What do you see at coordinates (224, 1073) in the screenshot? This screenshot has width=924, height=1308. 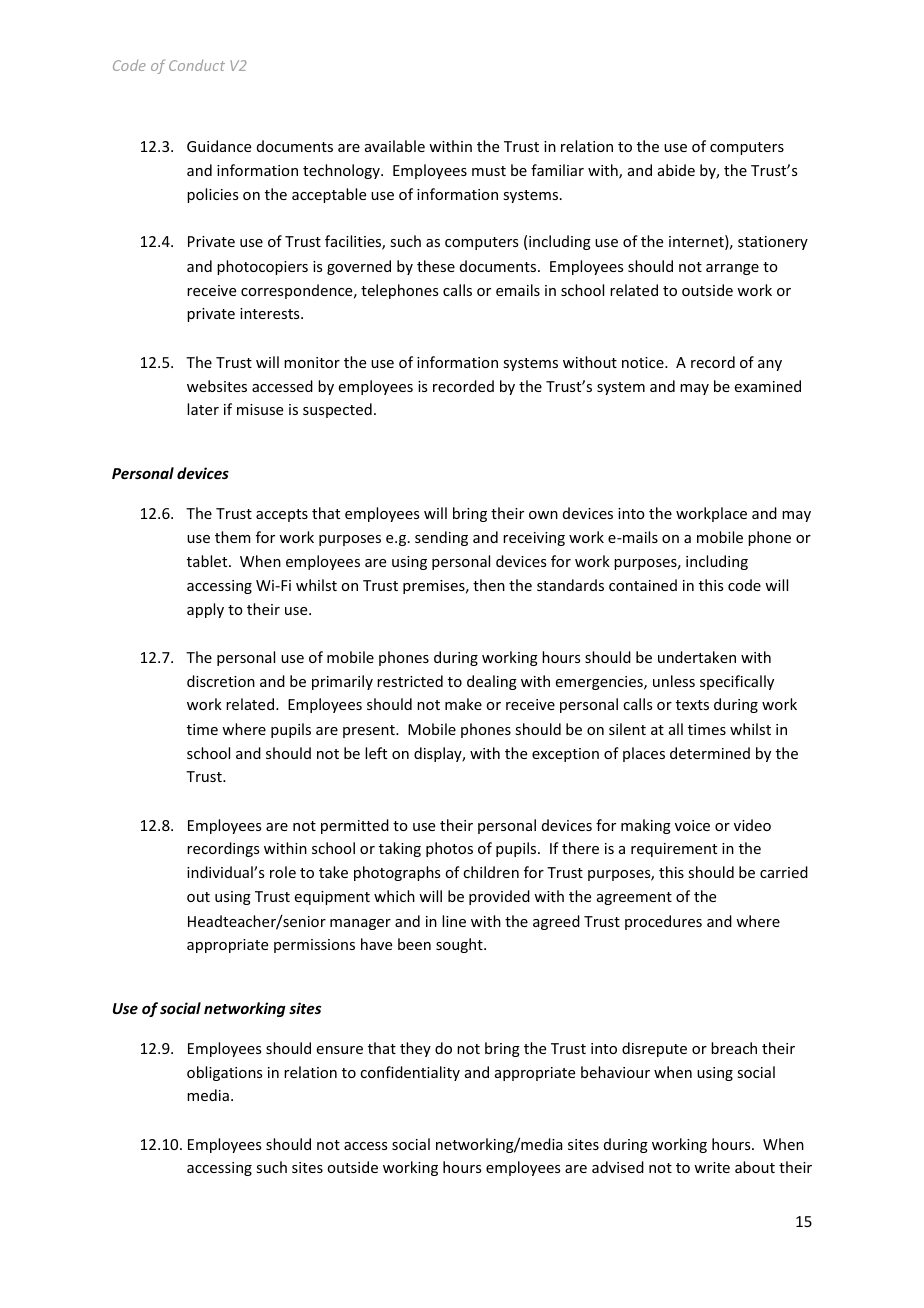 I see `obligations` at bounding box center [224, 1073].
